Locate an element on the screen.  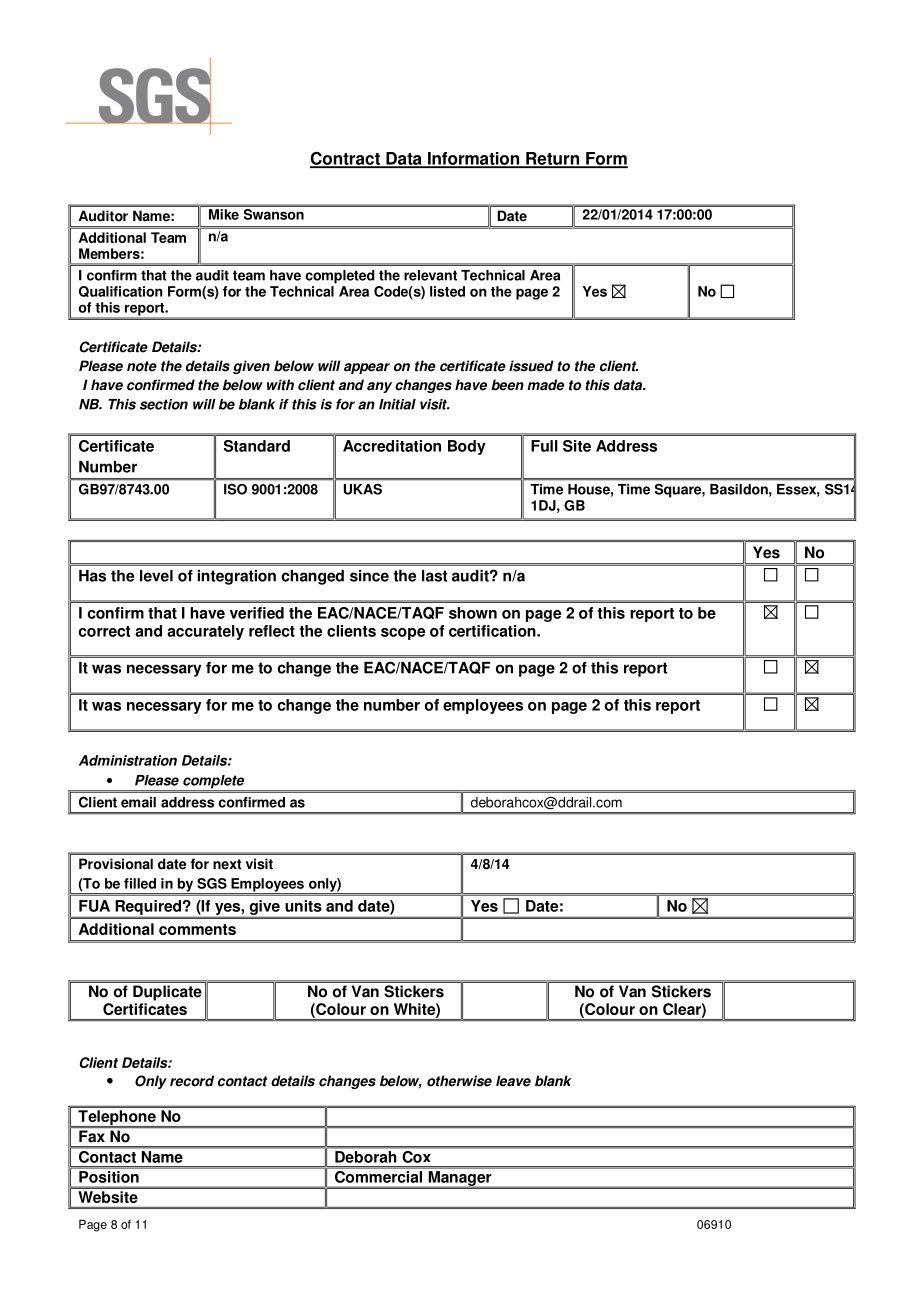
otherwise is located at coordinates (459, 1081).
